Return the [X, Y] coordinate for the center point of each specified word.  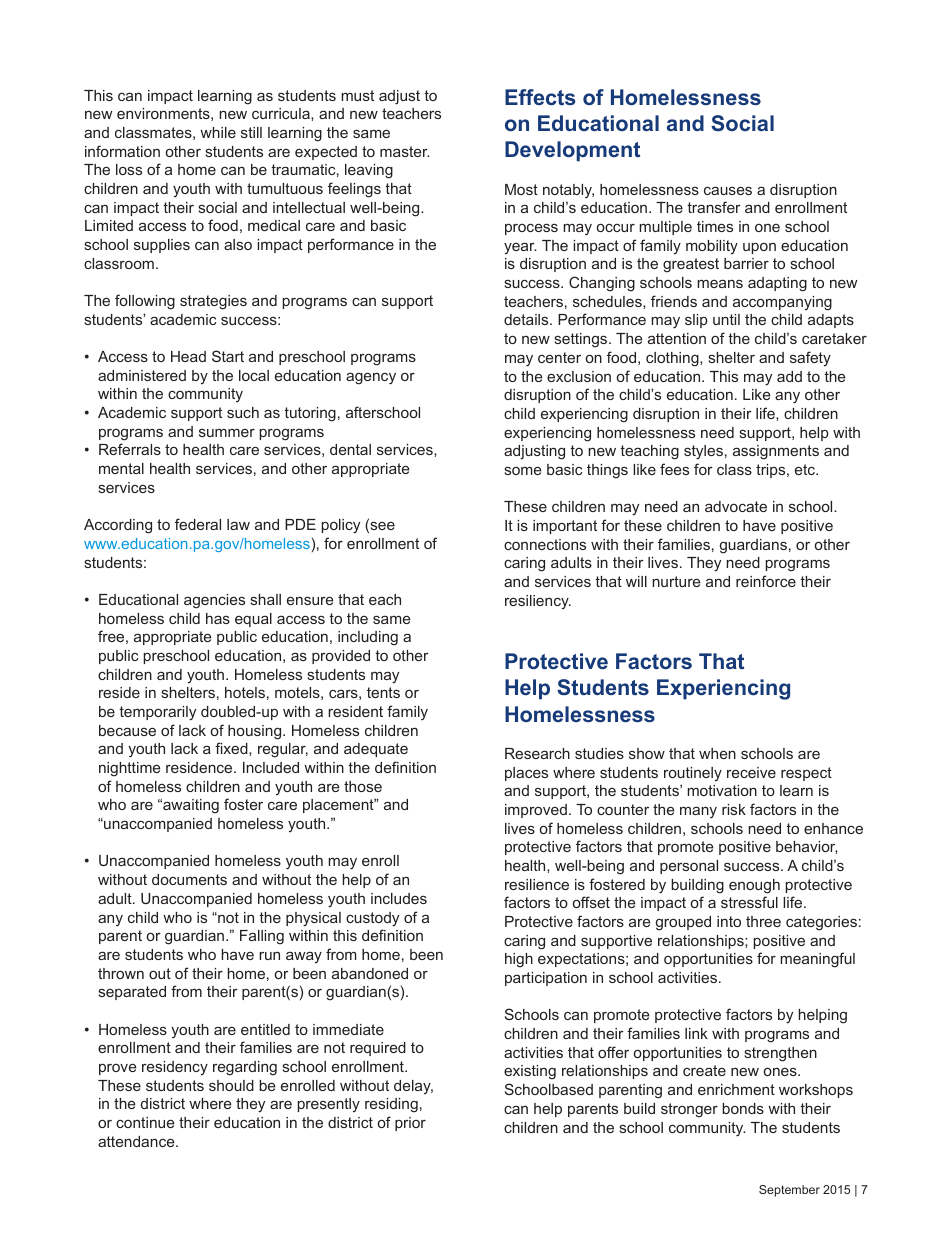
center [559, 357]
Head [188, 356]
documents [189, 879]
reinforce [766, 581]
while [218, 132]
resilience [537, 884]
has [218, 618]
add [789, 376]
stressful [749, 902]
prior [410, 1124]
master [405, 151]
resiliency [538, 602]
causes [728, 190]
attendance [137, 1141]
